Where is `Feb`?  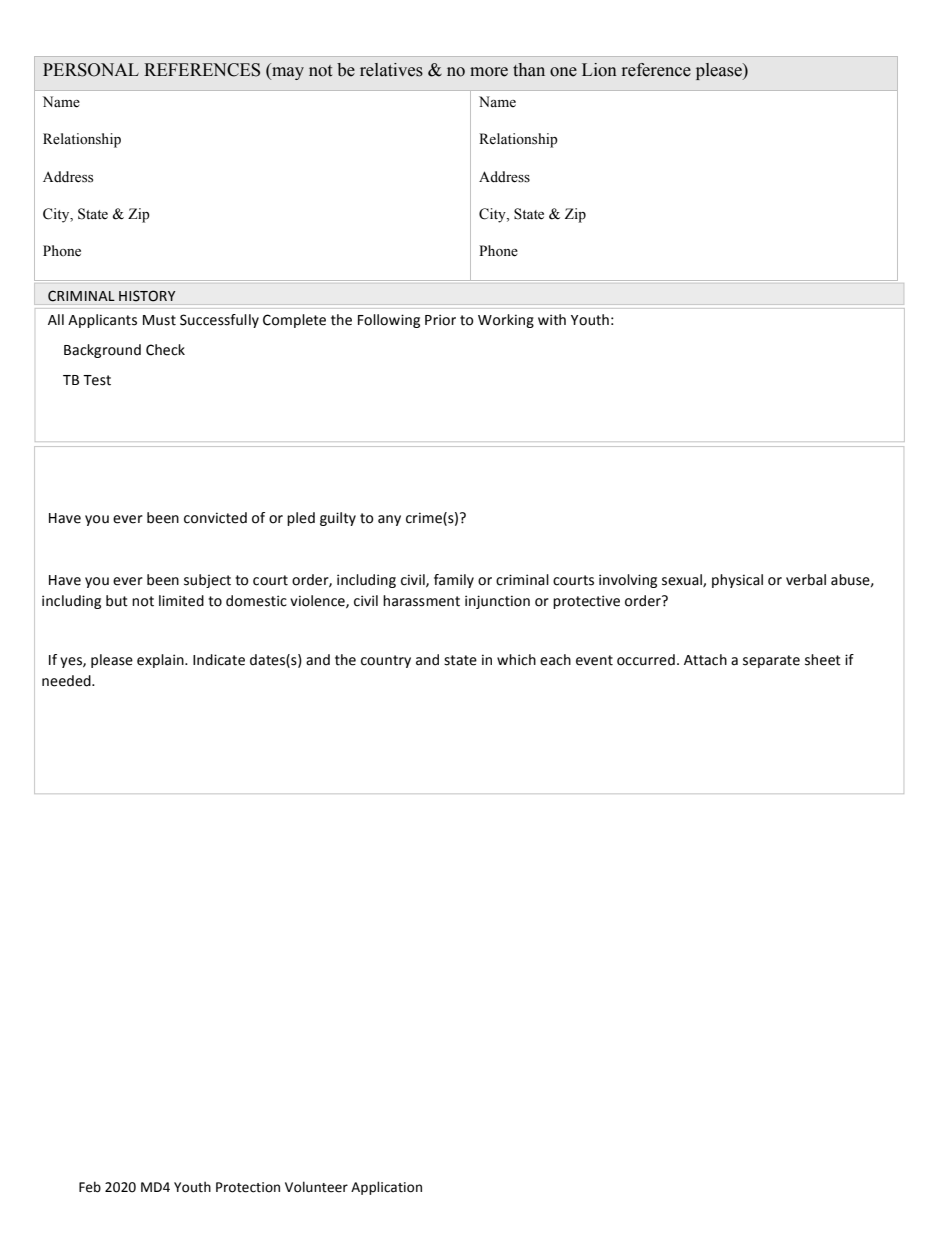
Feb is located at coordinates (90, 1187).
